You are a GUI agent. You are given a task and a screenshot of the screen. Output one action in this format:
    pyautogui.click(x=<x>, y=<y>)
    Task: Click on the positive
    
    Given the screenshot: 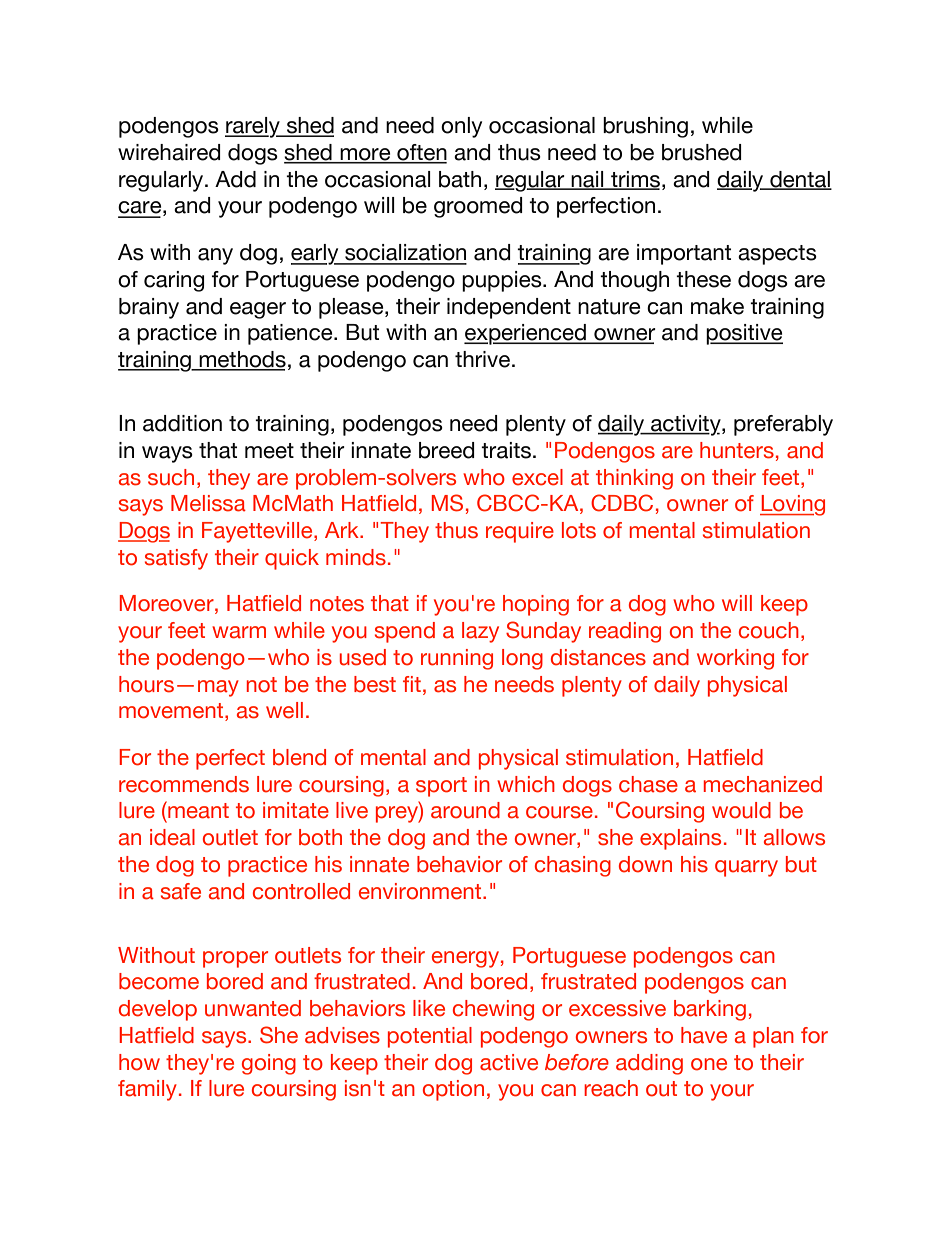 What is the action you would take?
    pyautogui.click(x=744, y=334)
